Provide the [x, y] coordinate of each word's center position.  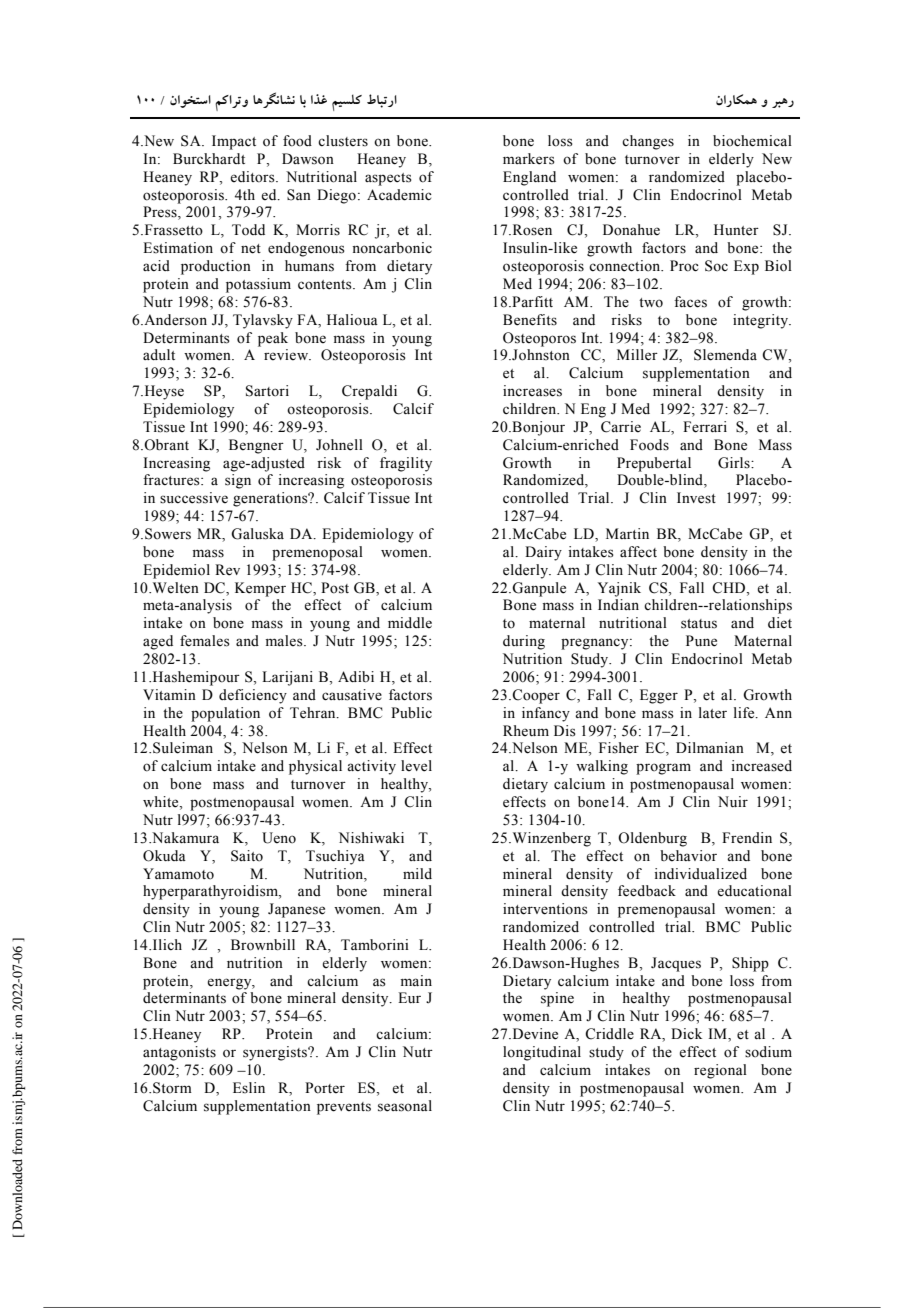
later [713, 713]
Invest [696, 498]
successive [194, 498]
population [225, 714]
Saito [247, 856]
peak [273, 339]
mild [417, 873]
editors [253, 177]
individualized [700, 874]
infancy [546, 714]
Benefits [530, 320]
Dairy [543, 553]
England [529, 178]
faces [690, 302]
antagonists [179, 1053]
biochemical [752, 141]
